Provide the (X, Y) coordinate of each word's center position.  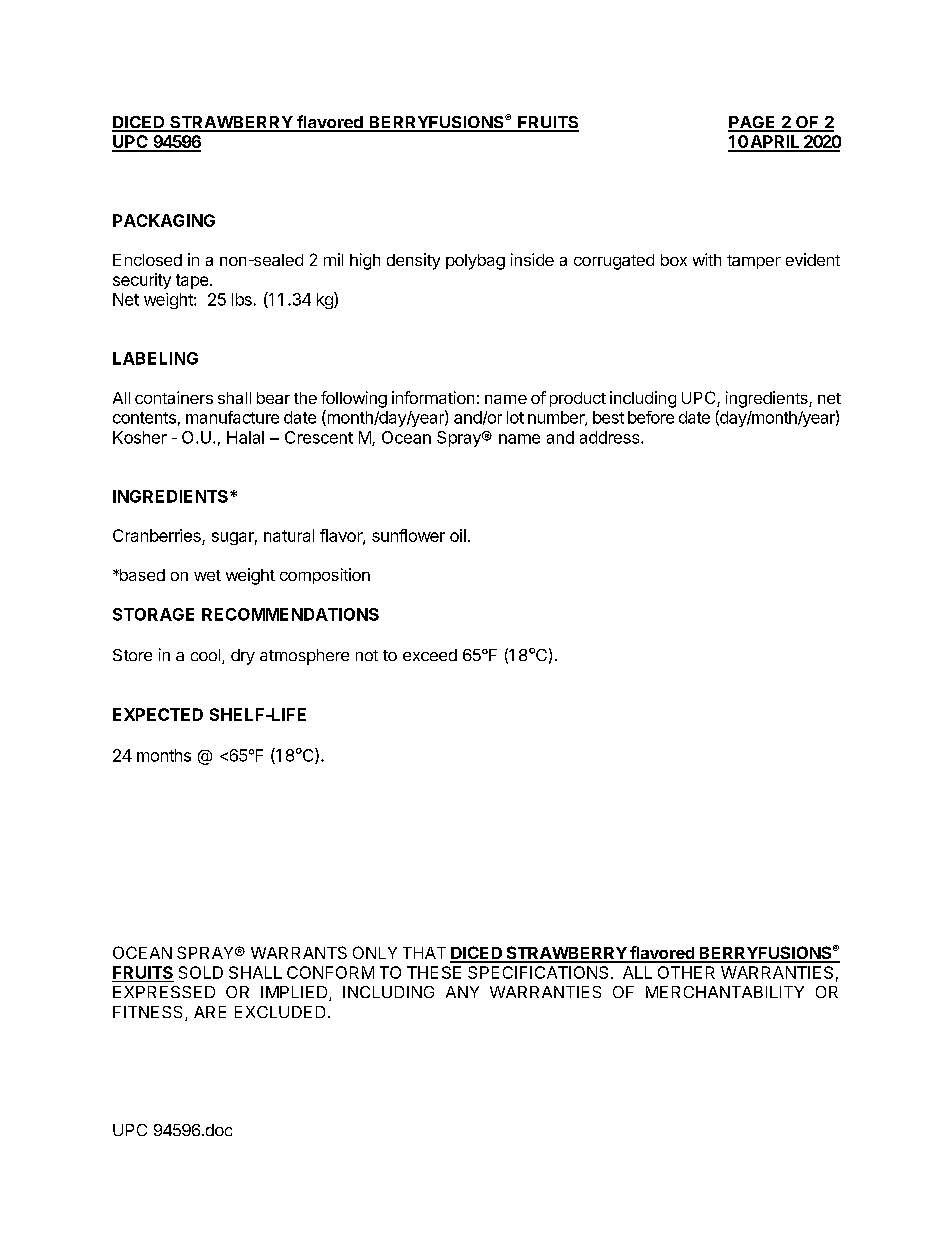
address (609, 437)
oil (458, 535)
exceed (430, 655)
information (433, 397)
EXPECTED (158, 714)
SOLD (201, 972)
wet (207, 575)
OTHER (686, 972)
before (651, 417)
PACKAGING (164, 220)
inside (532, 259)
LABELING (155, 358)
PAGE (753, 123)
